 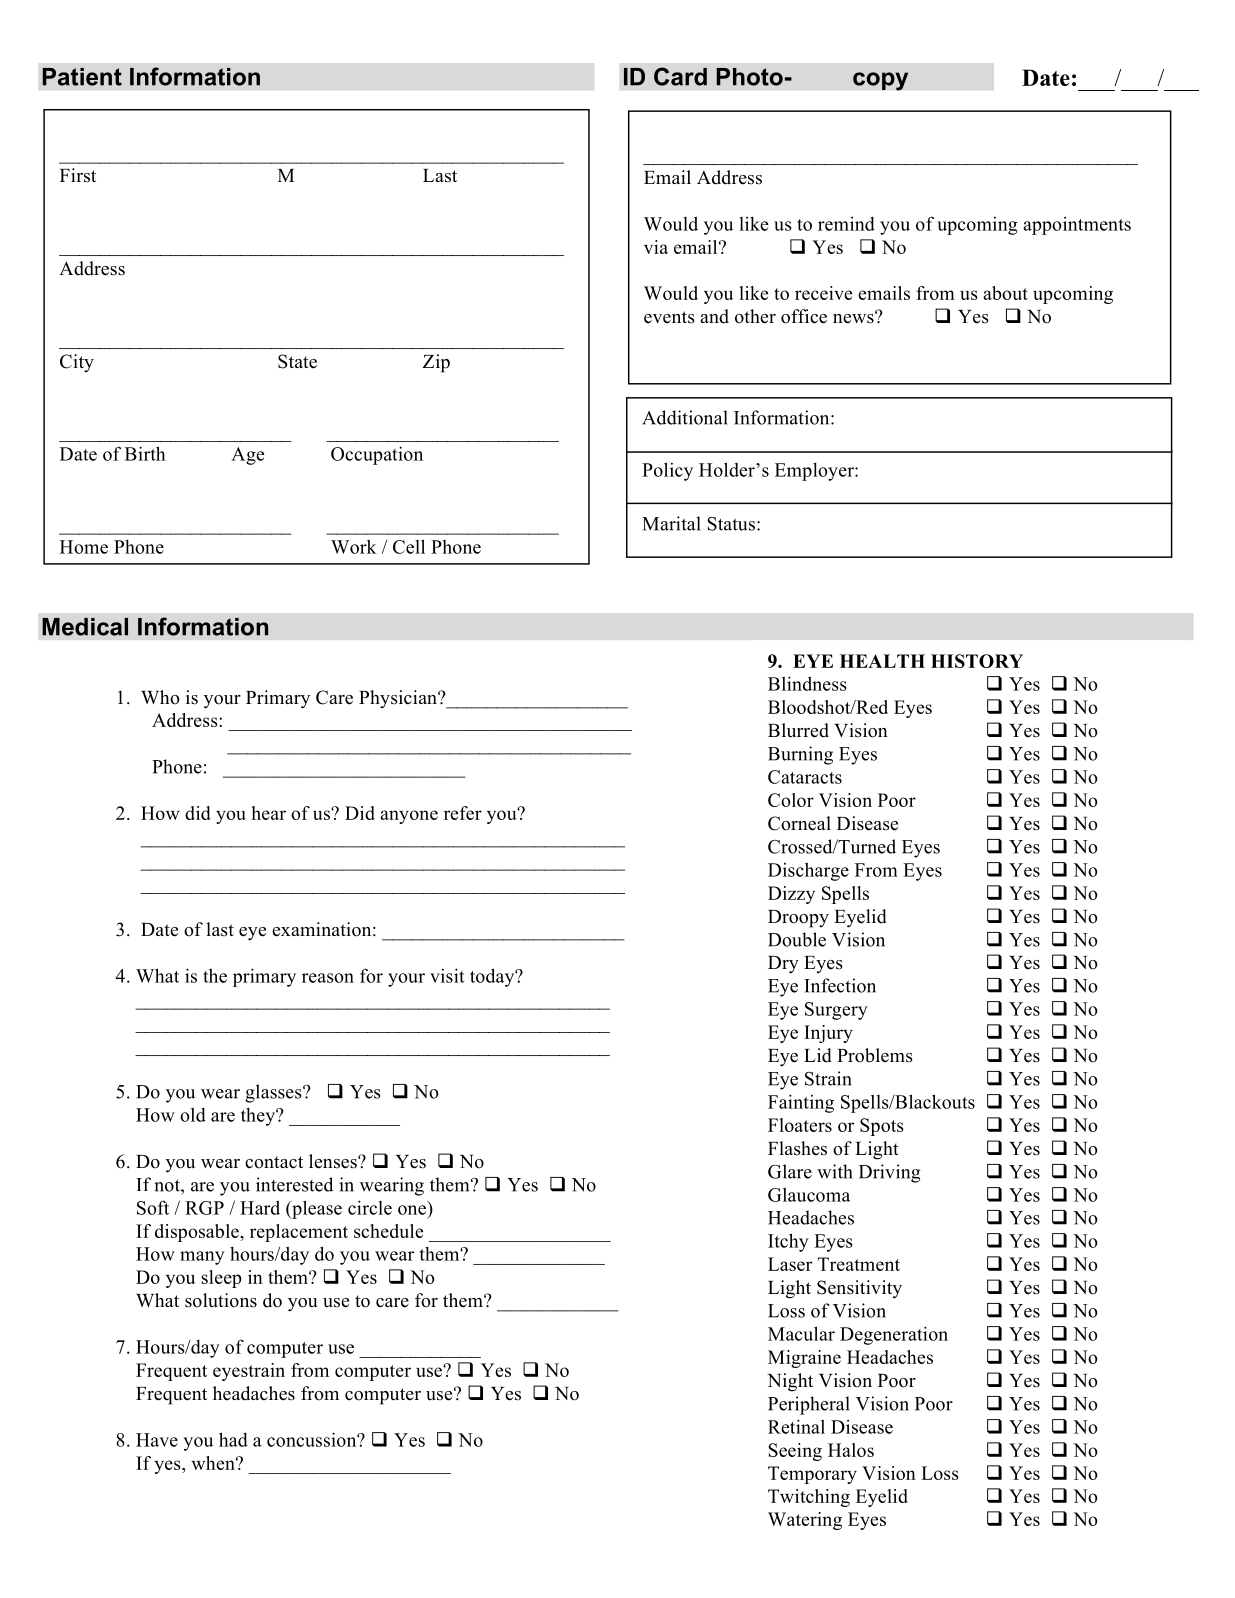 I want to click on Card, so click(x=680, y=76).
